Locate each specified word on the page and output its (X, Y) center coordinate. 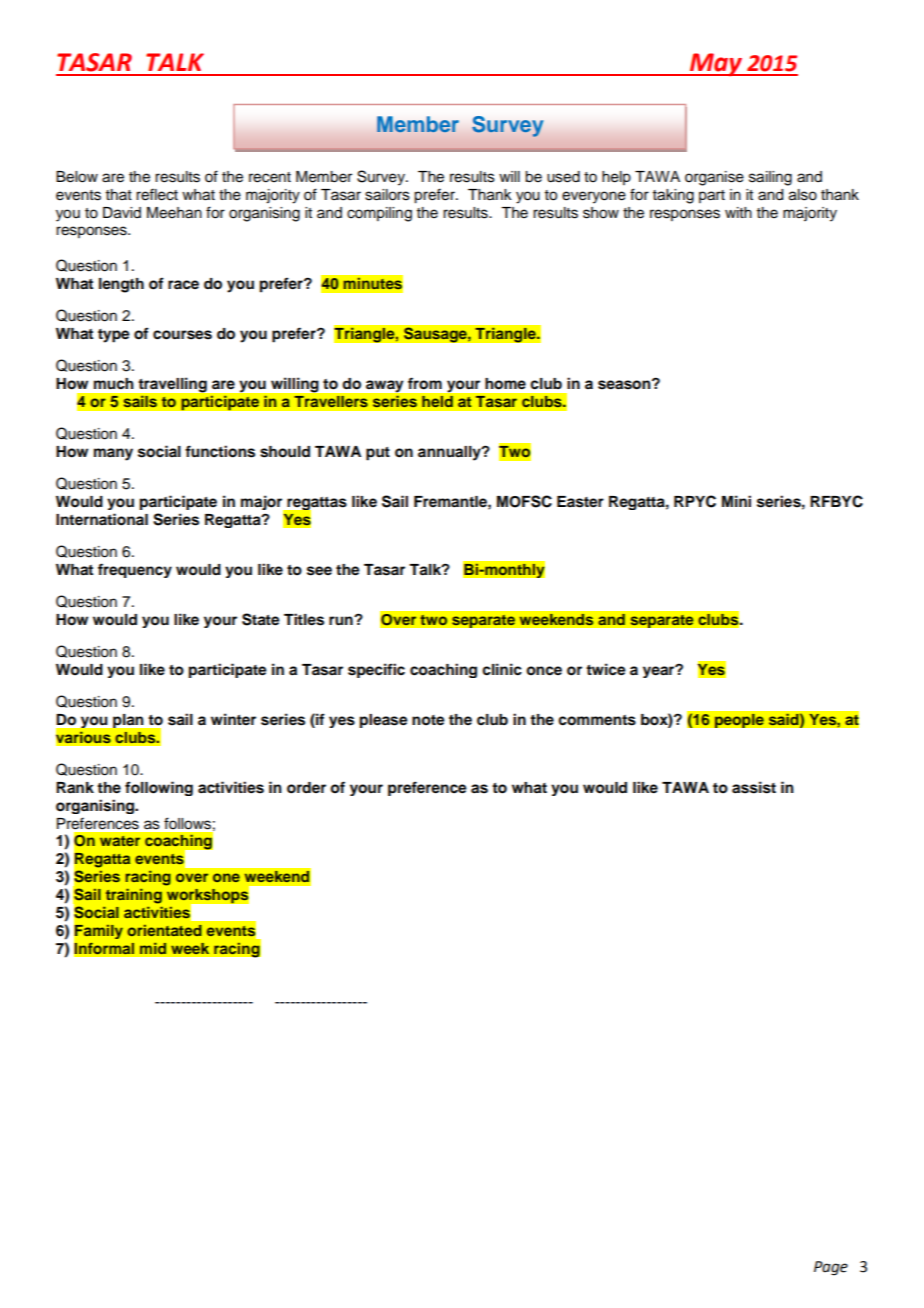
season (625, 384)
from (425, 383)
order (306, 788)
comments (597, 720)
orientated (164, 930)
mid (153, 948)
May (716, 64)
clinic (502, 669)
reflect (157, 194)
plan (128, 721)
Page (831, 1268)
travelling (173, 385)
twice (606, 669)
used (563, 177)
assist (754, 787)
